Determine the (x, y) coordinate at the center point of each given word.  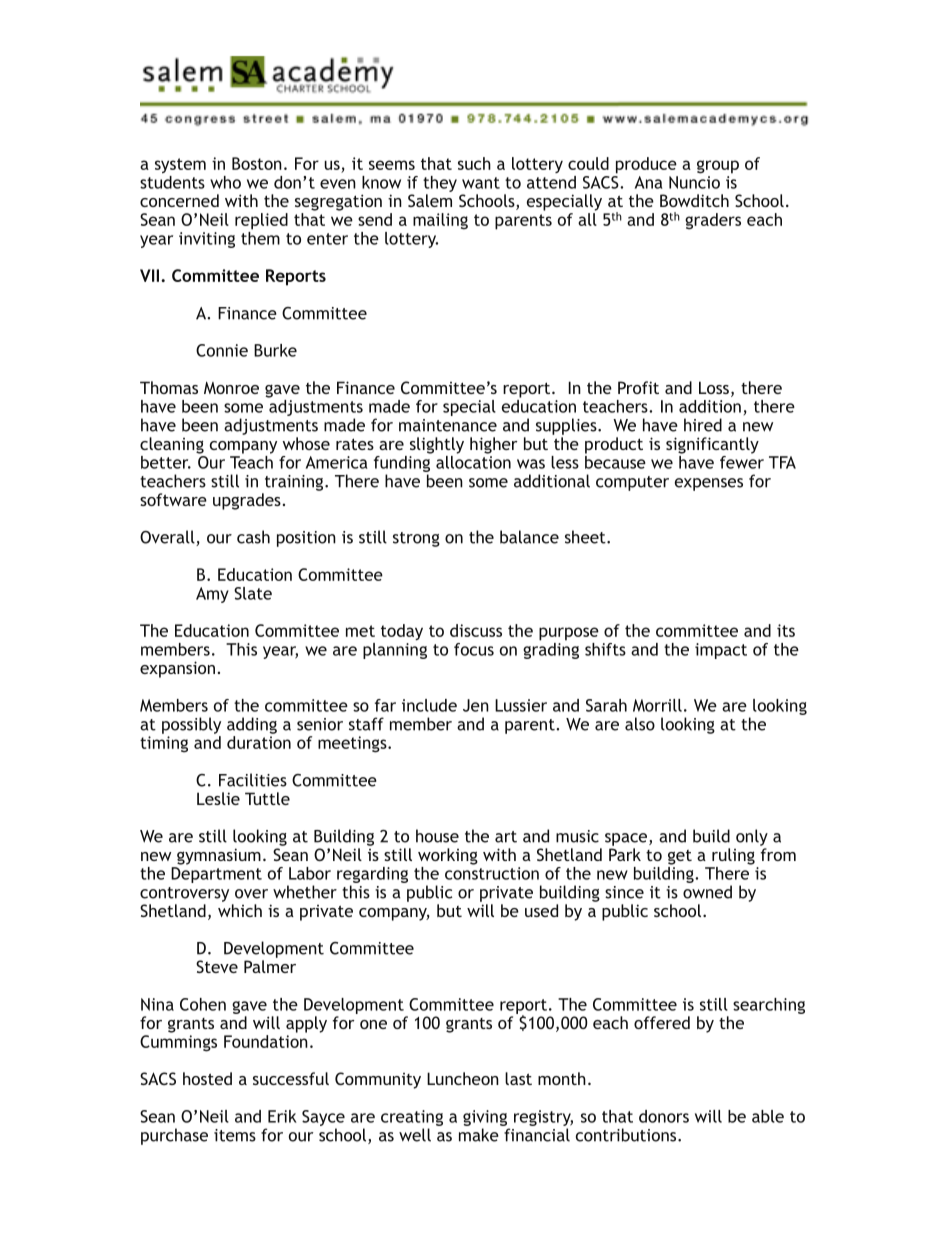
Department (216, 875)
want (481, 183)
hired (703, 425)
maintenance (448, 425)
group (718, 167)
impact (721, 651)
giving (485, 1118)
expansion (177, 669)
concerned (179, 200)
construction (492, 873)
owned (707, 892)
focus (474, 649)
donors (664, 1116)
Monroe (231, 387)
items (235, 1135)
